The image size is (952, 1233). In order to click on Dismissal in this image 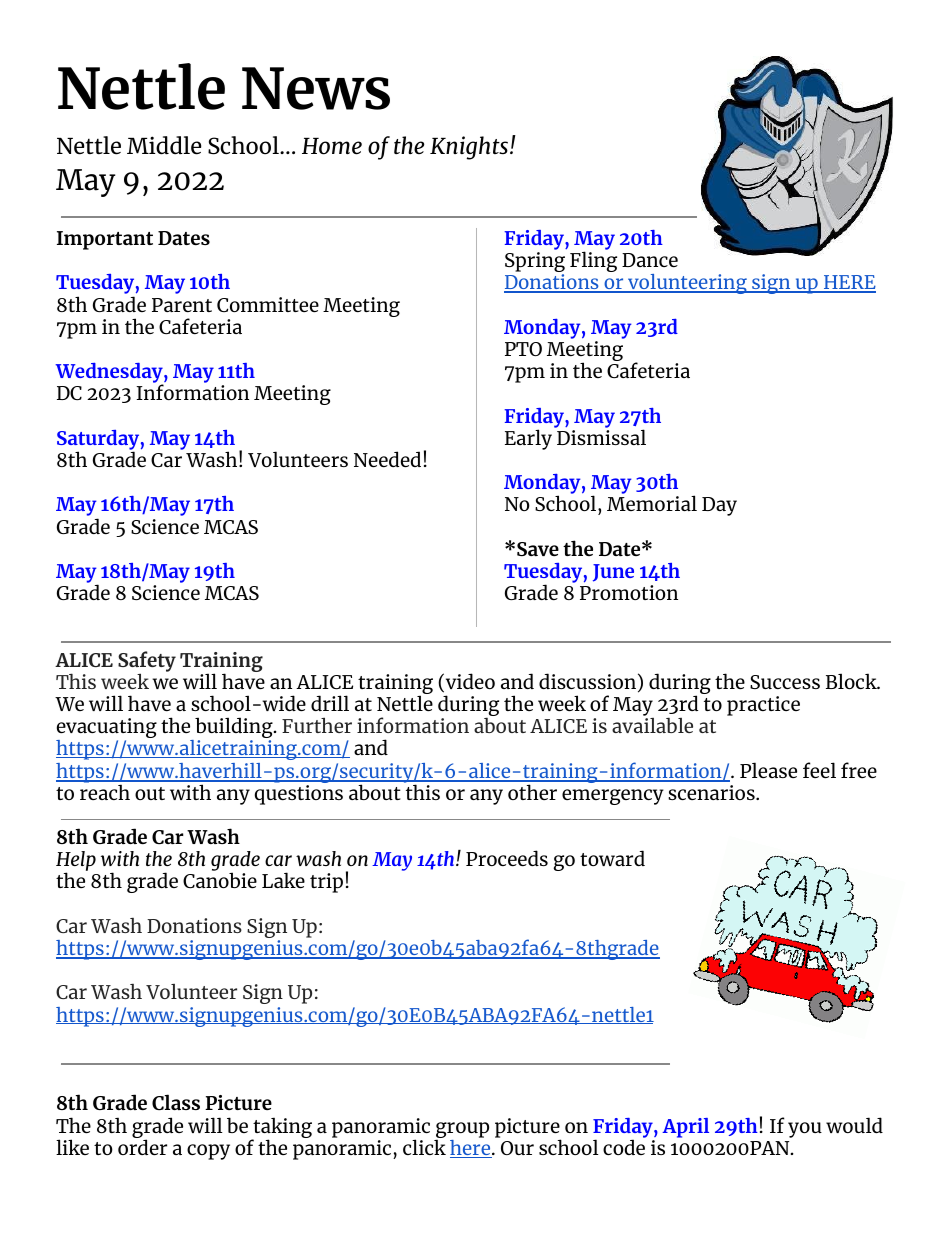, I will do `click(600, 436)`.
